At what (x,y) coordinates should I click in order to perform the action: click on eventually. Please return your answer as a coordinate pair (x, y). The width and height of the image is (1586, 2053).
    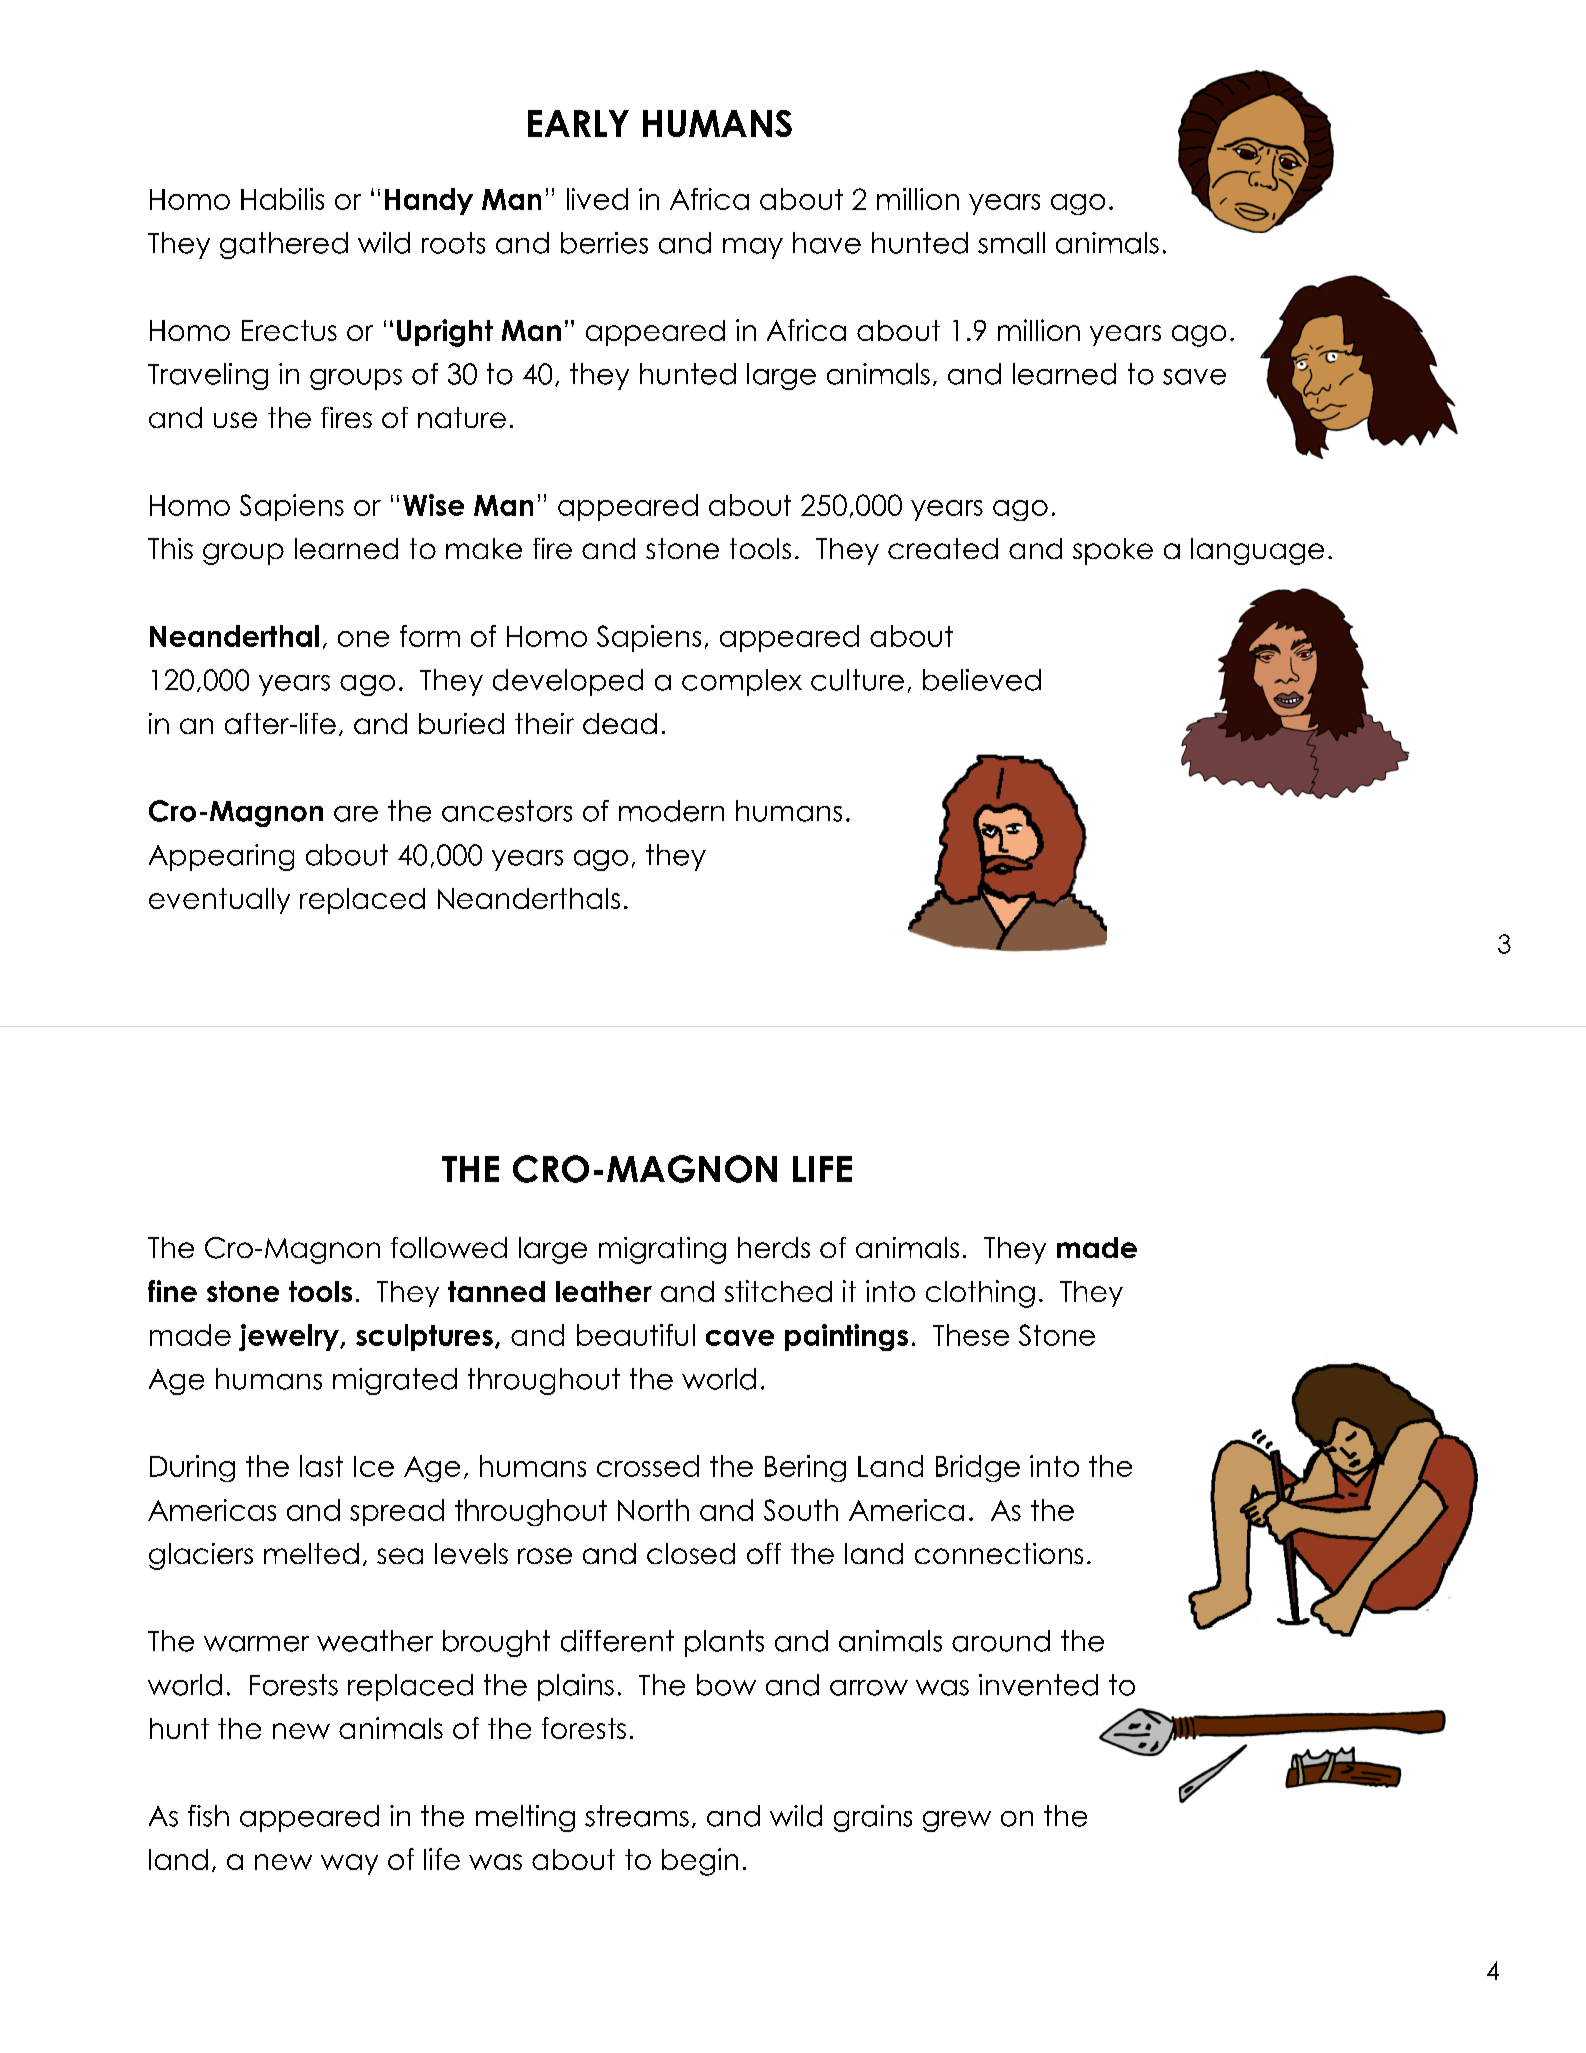
    Looking at the image, I should click on (219, 901).
